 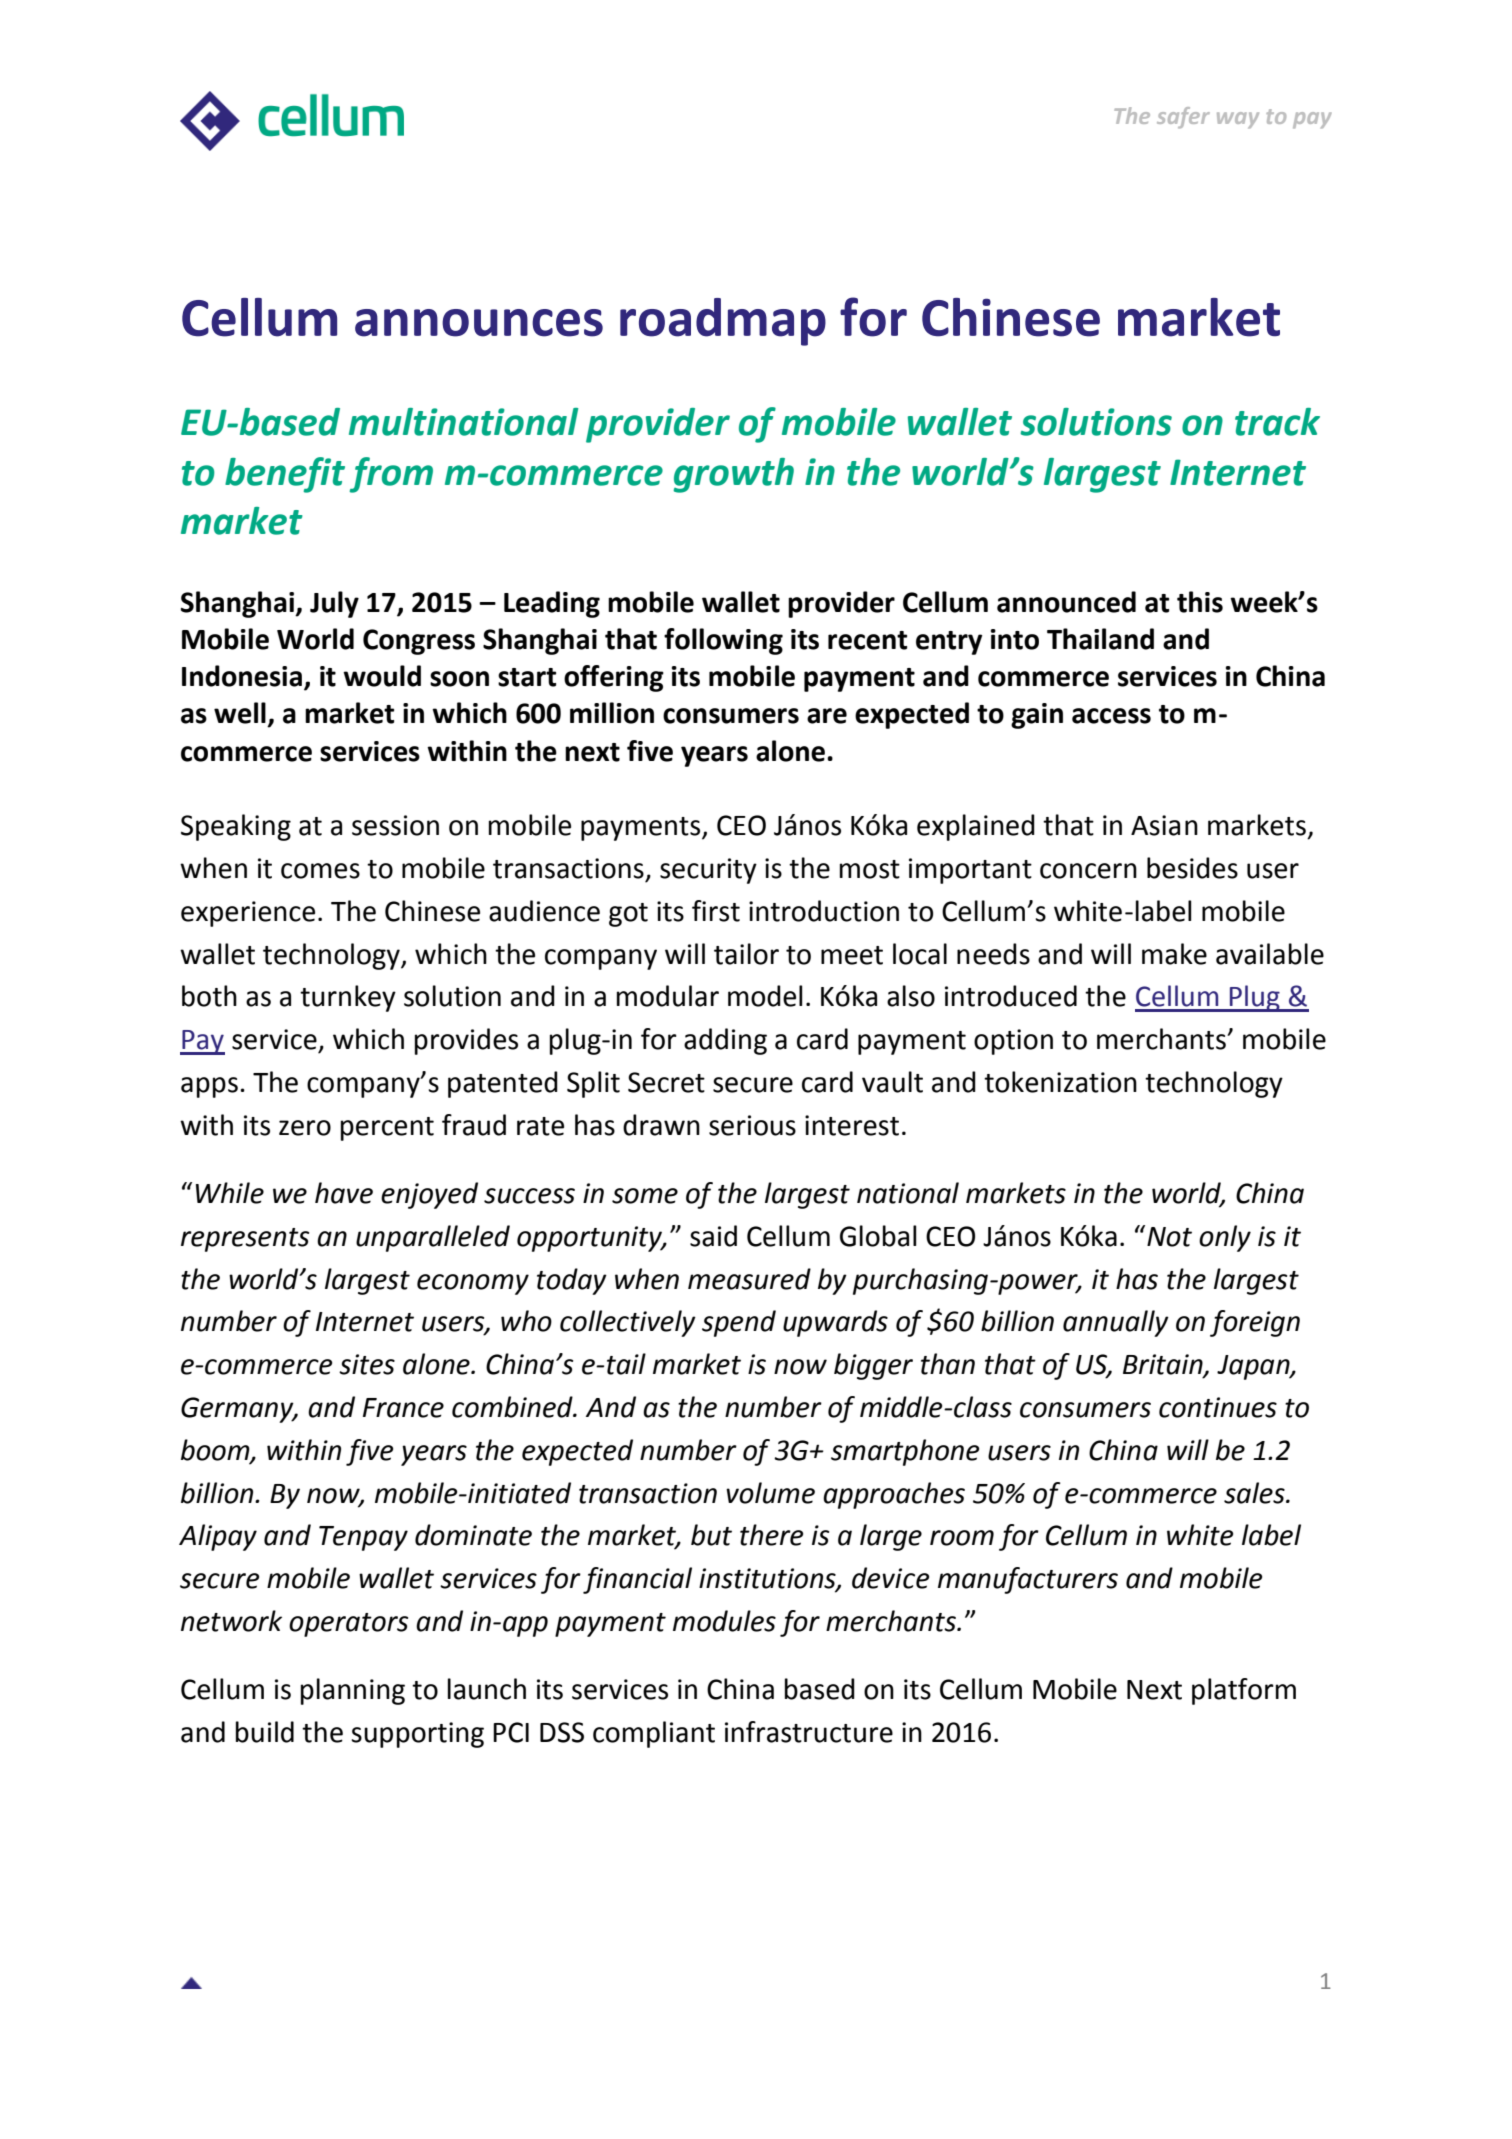 What do you see at coordinates (1174, 954) in the screenshot?
I see `make` at bounding box center [1174, 954].
